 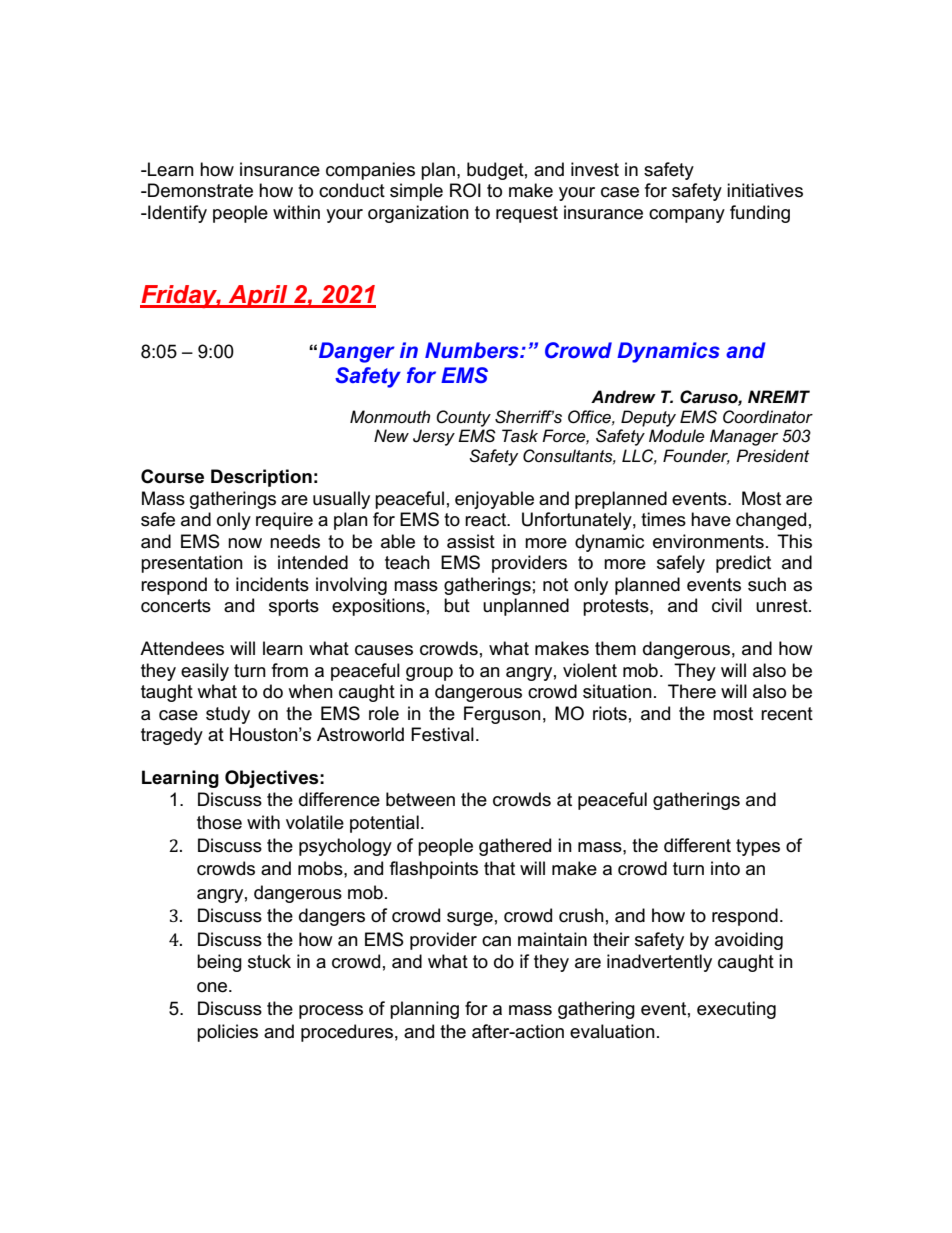 What do you see at coordinates (687, 216) in the document?
I see `company` at bounding box center [687, 216].
